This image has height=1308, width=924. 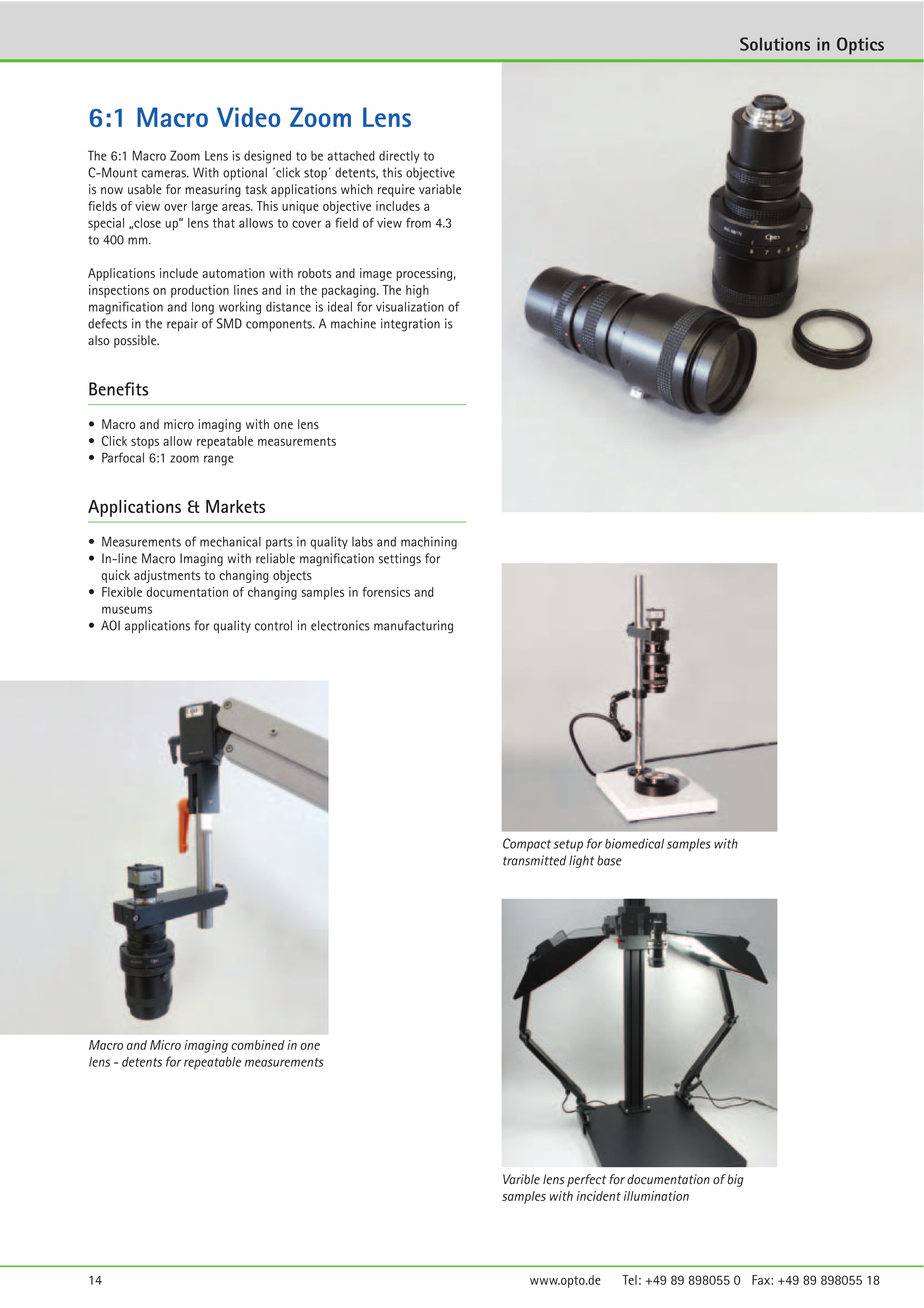 I want to click on incident, so click(x=599, y=1196).
